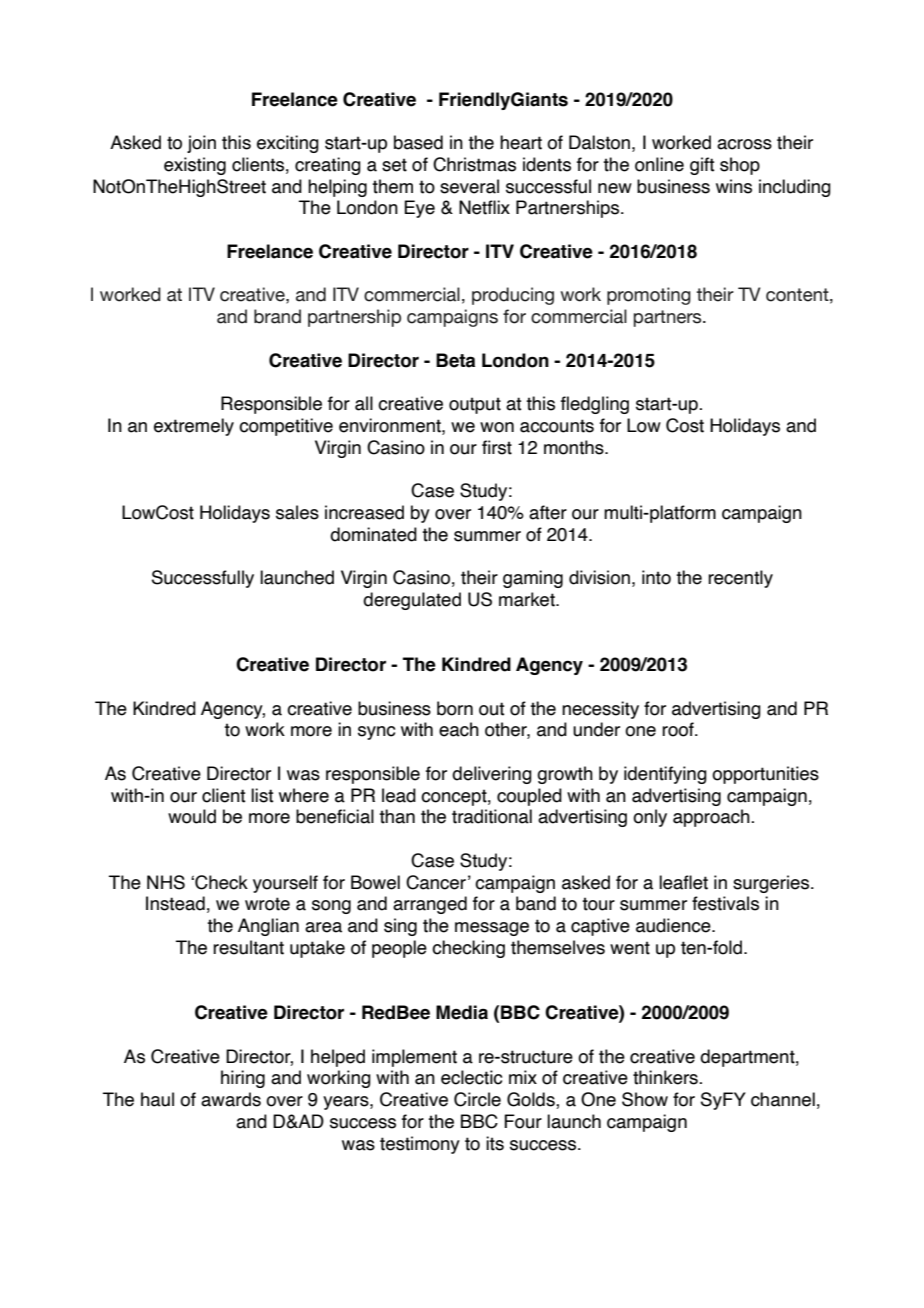  Describe the element at coordinates (666, 1077) in the document. I see `thinkers` at that location.
